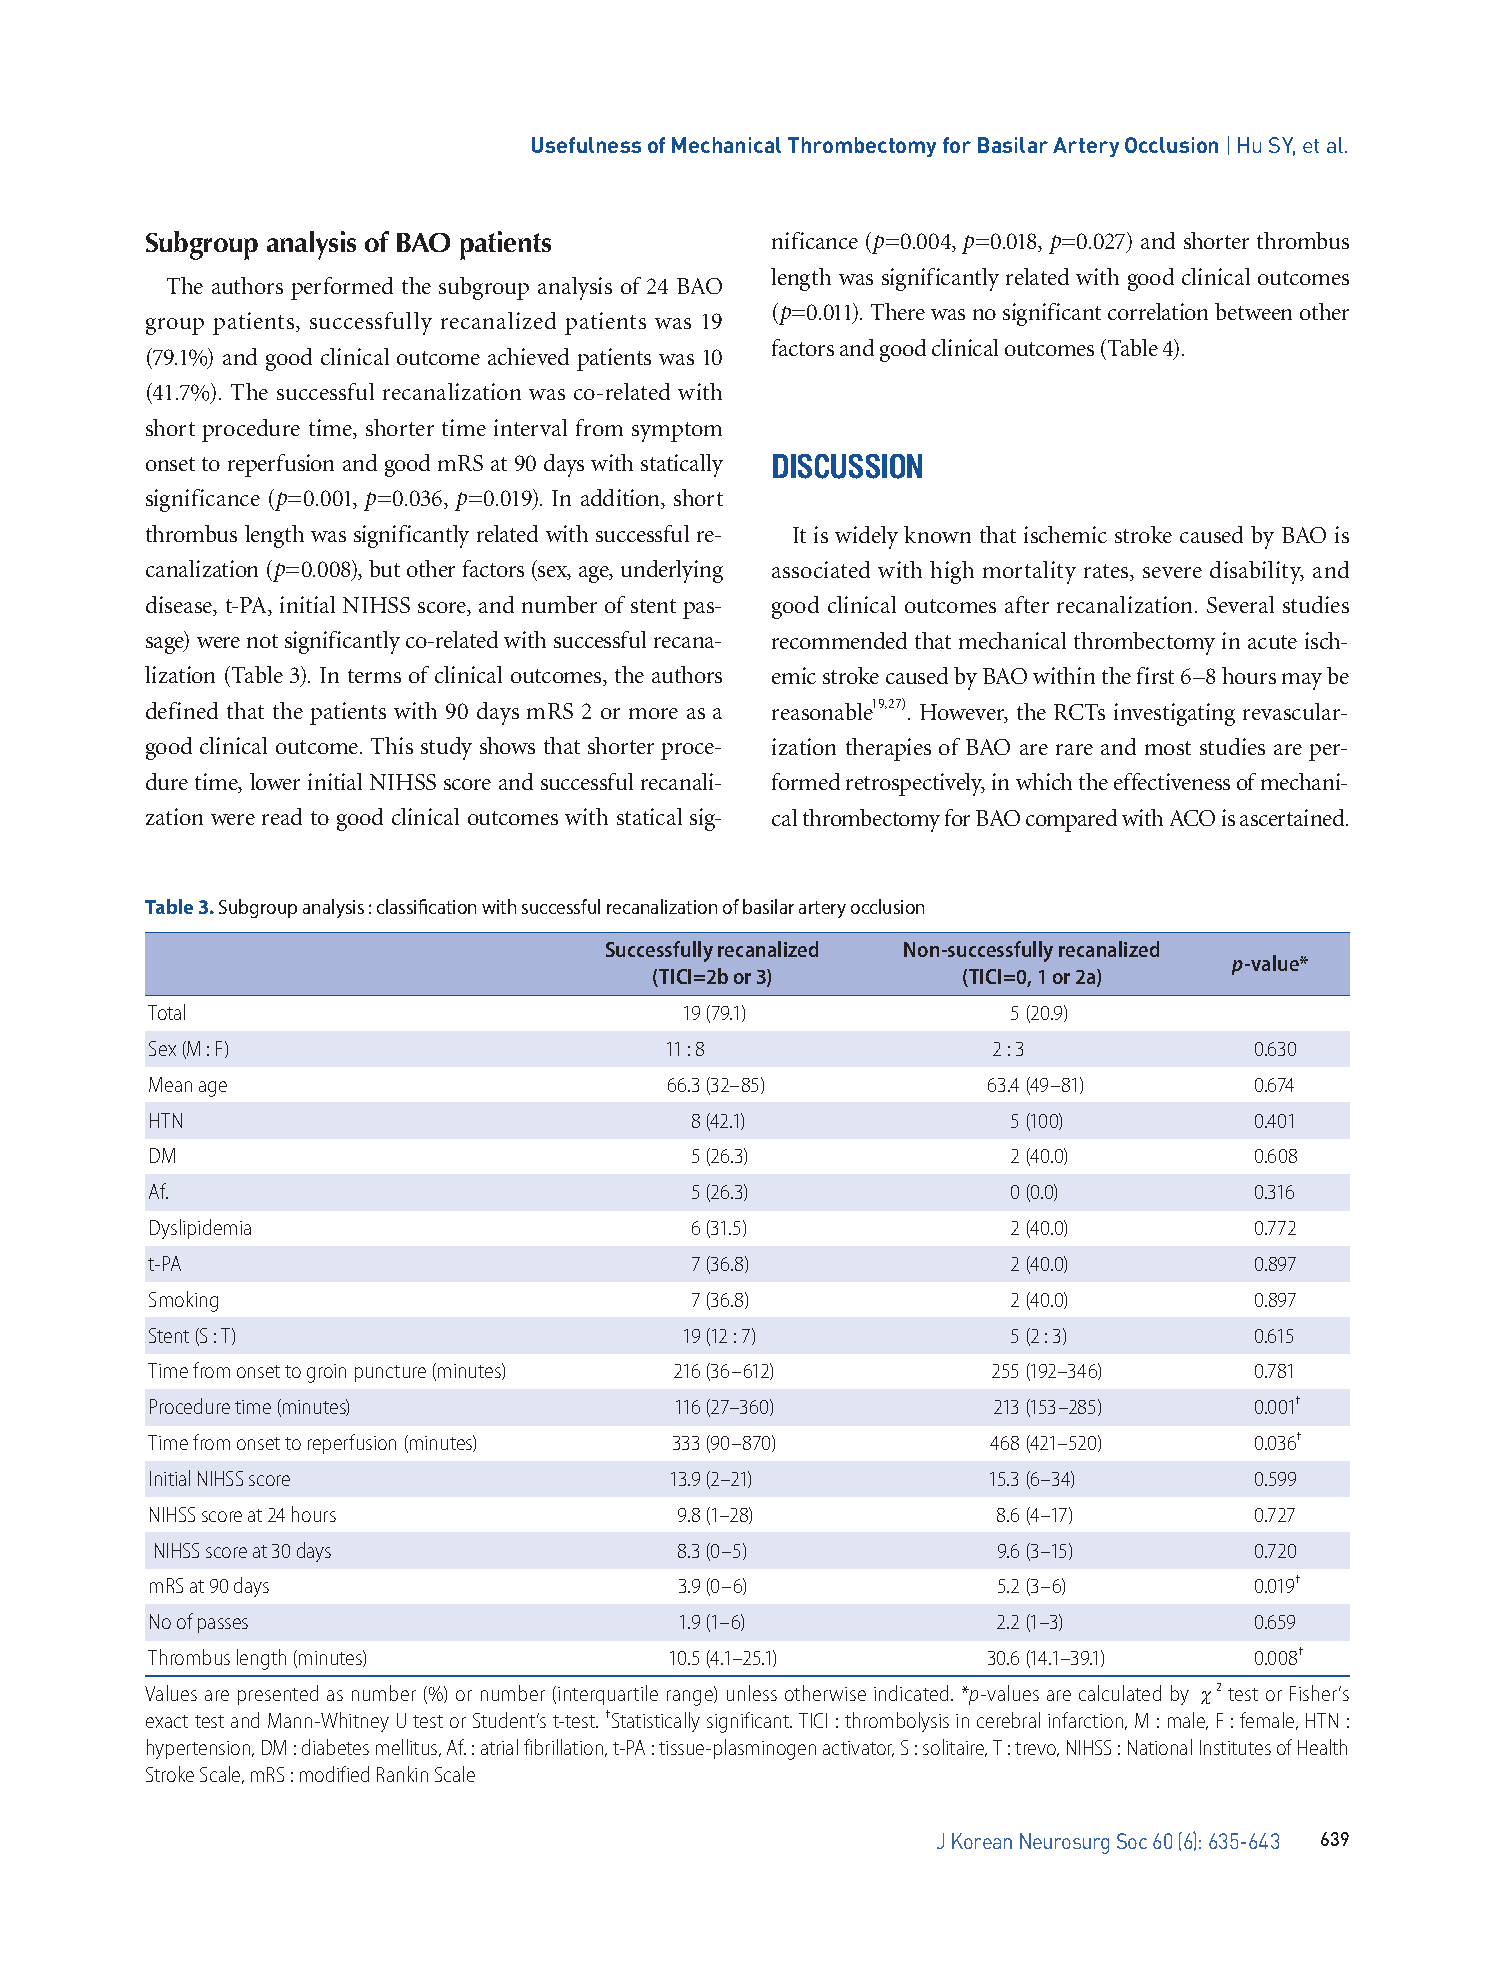 The height and width of the document is (1980, 1495). What do you see at coordinates (1172, 572) in the document?
I see `severe` at bounding box center [1172, 572].
